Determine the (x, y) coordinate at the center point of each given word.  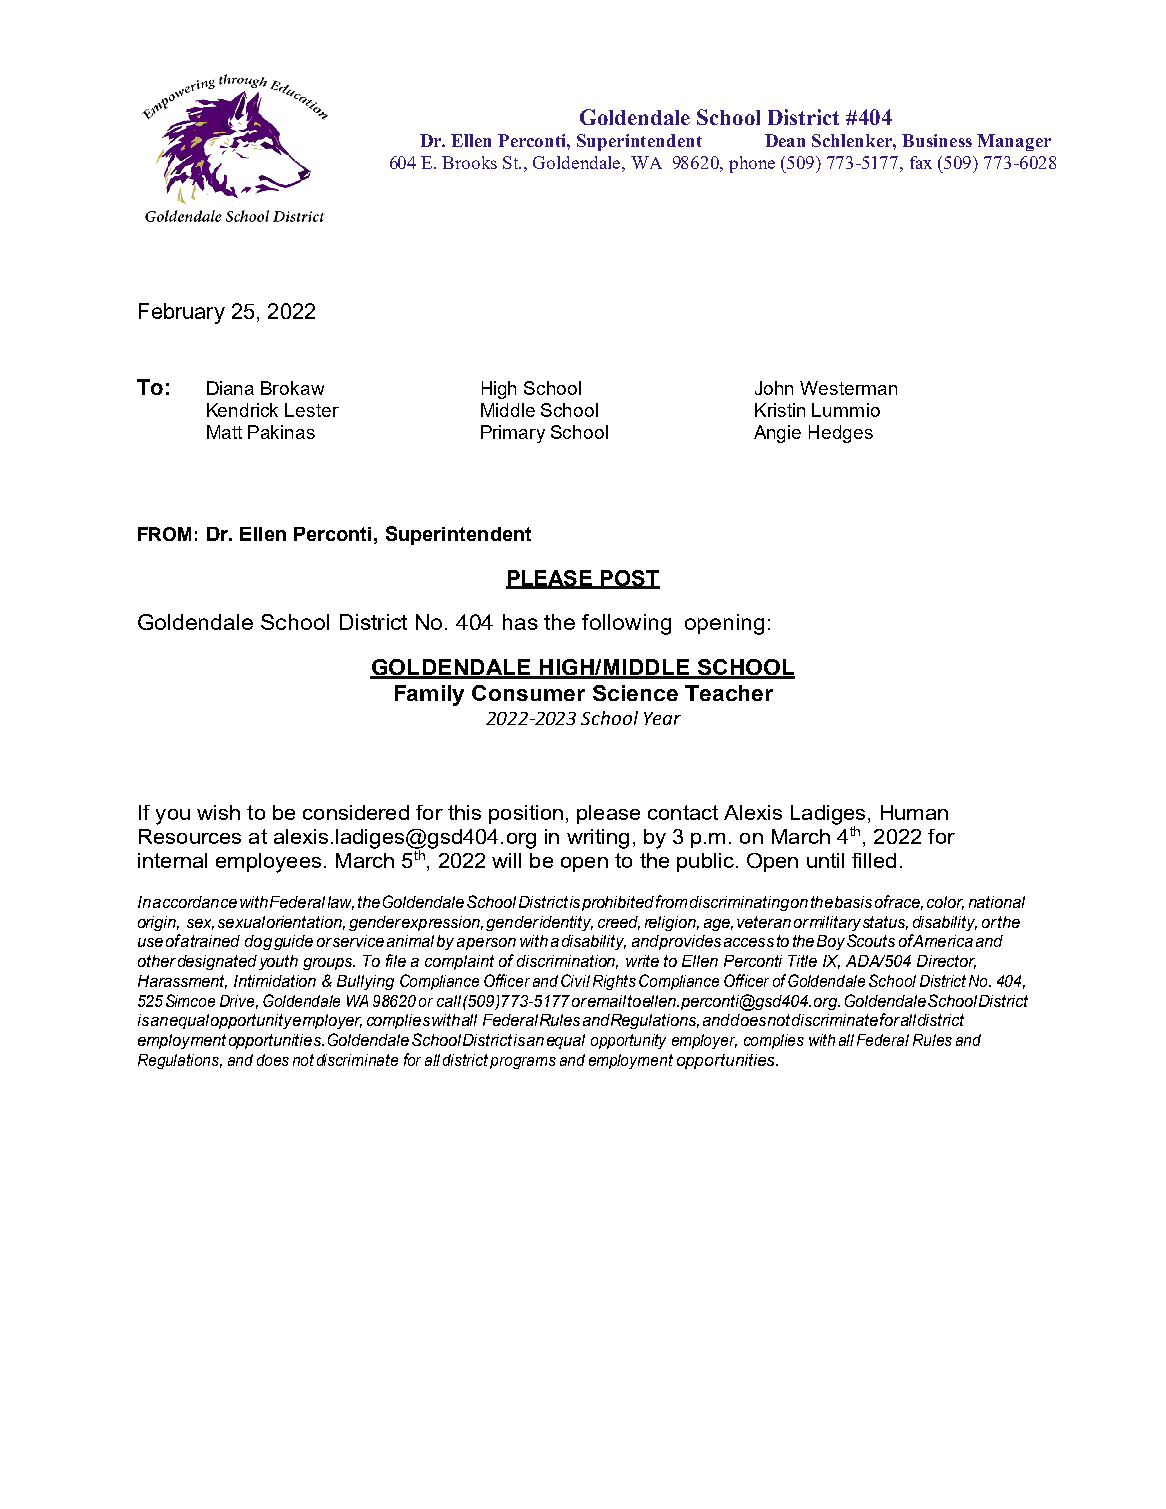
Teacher (729, 693)
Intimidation (275, 981)
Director (946, 962)
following (626, 624)
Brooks (469, 162)
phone (752, 164)
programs (523, 1063)
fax (921, 162)
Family (429, 695)
